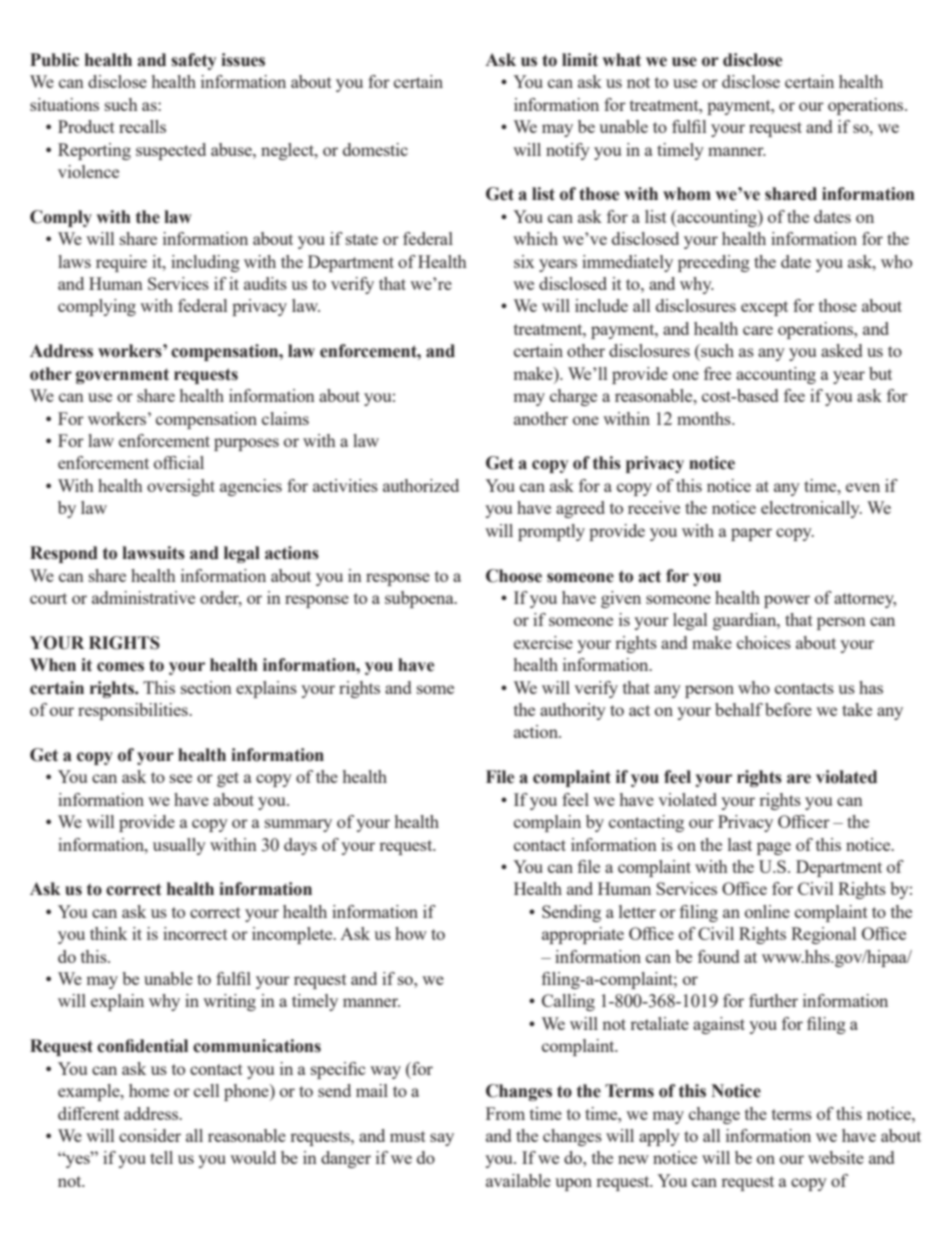  I want to click on authorized, so click(421, 485).
